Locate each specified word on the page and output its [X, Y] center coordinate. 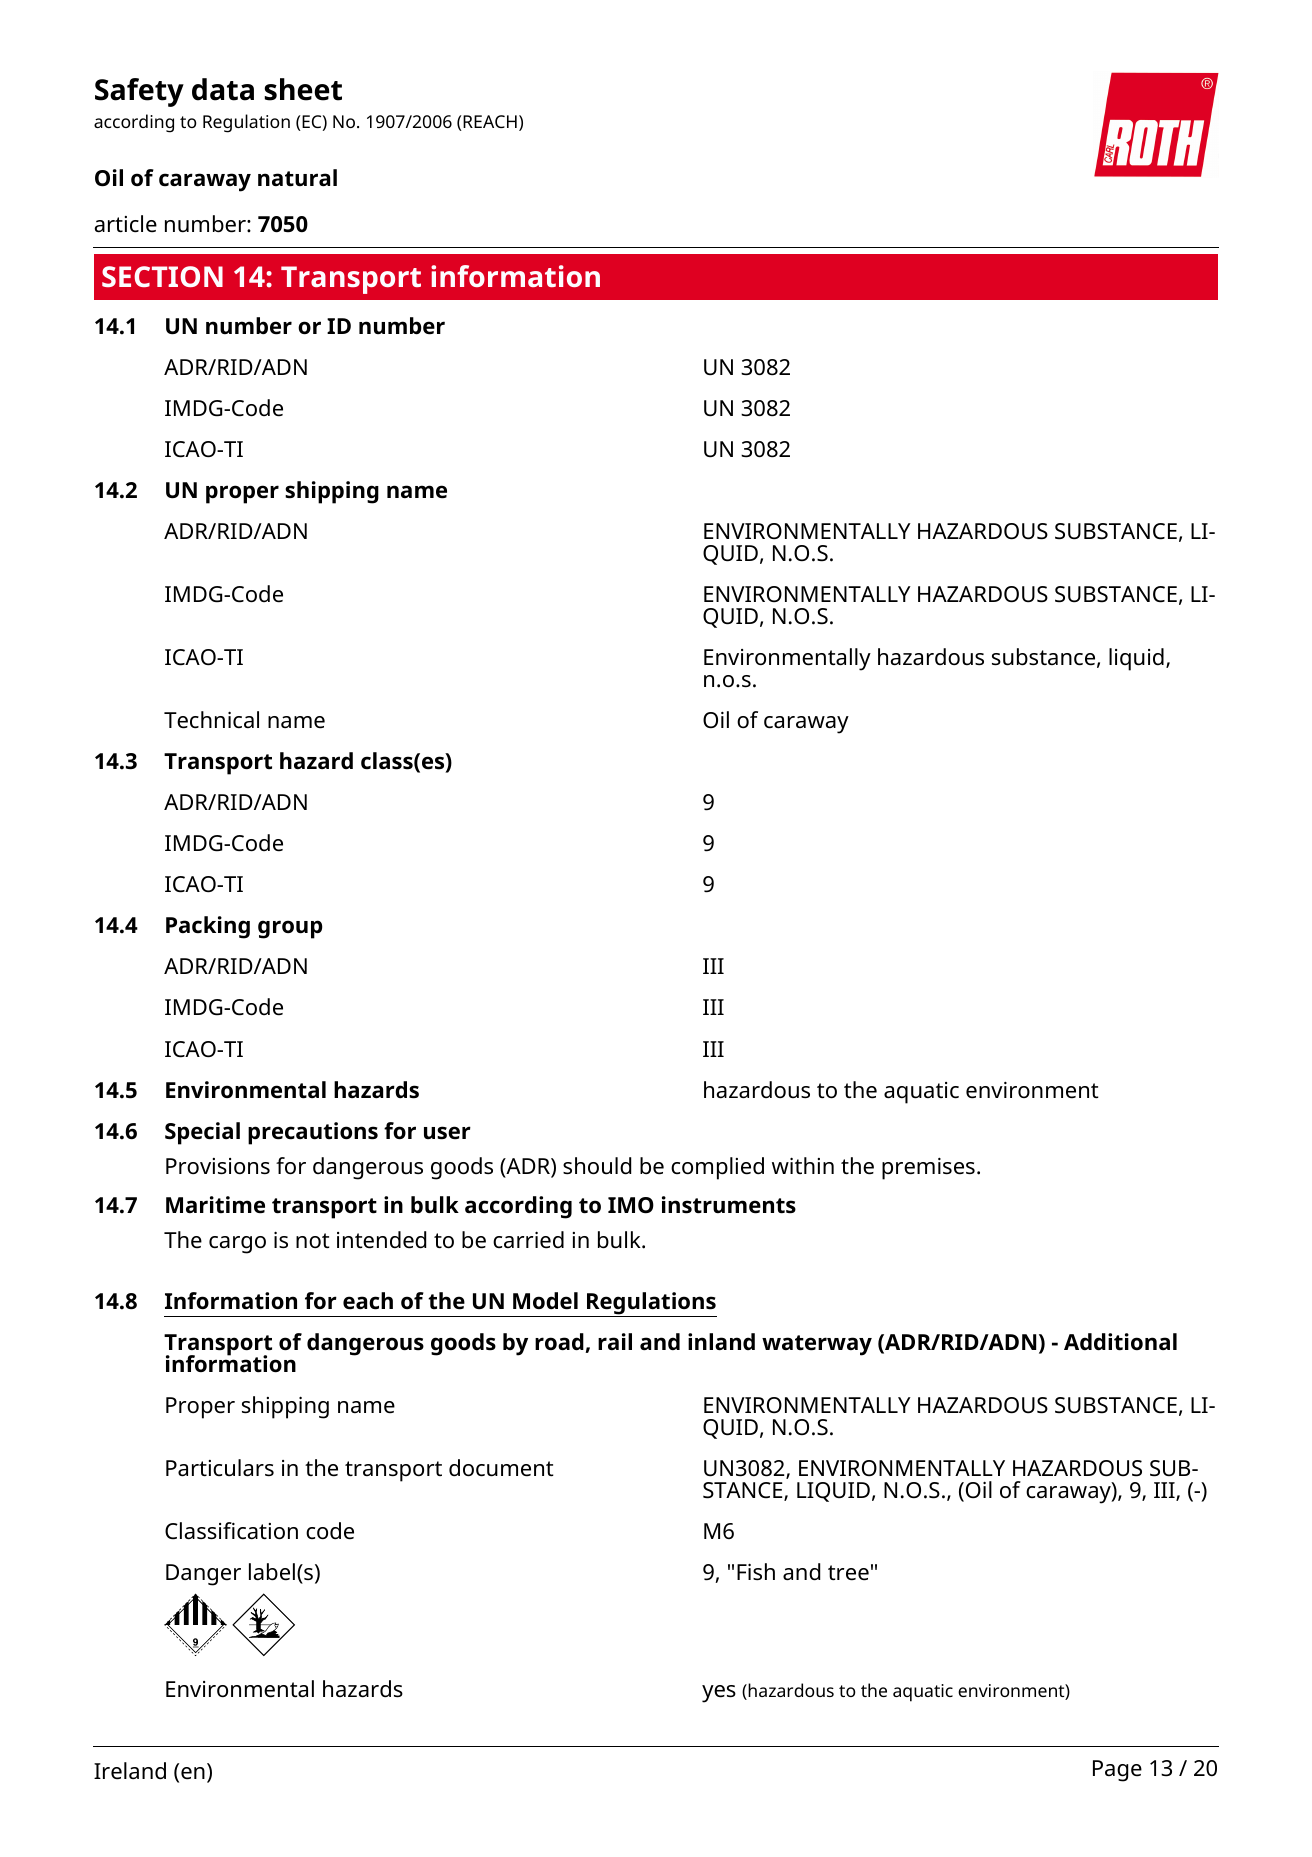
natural [297, 178]
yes [719, 1694]
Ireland [130, 1771]
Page [1117, 1771]
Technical [211, 720]
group [290, 929]
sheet [303, 89]
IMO [631, 1205]
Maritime [215, 1205]
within [803, 1165]
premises [928, 1168]
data [223, 89]
